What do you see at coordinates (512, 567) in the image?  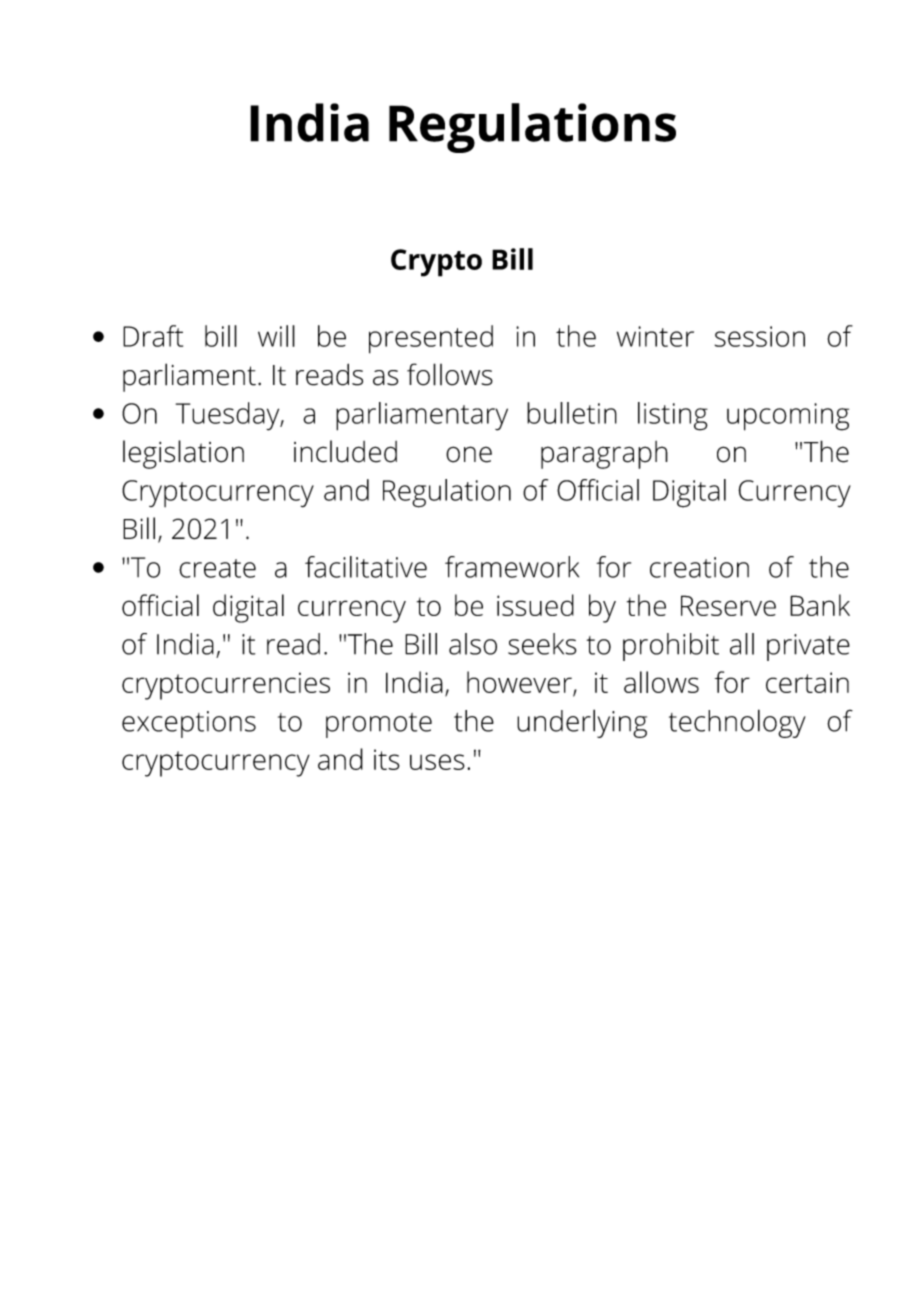 I see `framework` at bounding box center [512, 567].
